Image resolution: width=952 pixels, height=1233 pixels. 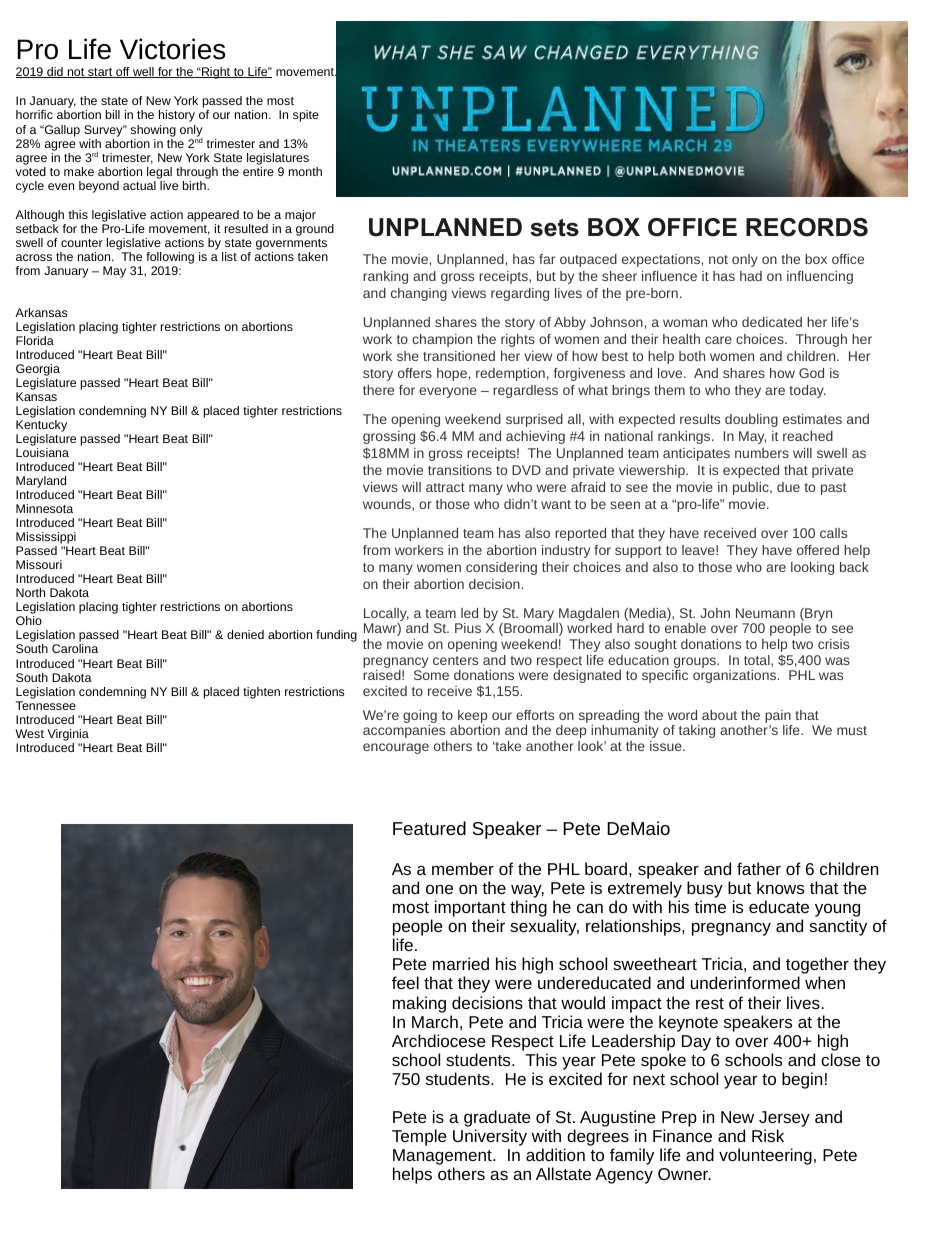 What do you see at coordinates (419, 1137) in the image?
I see `Temple` at bounding box center [419, 1137].
